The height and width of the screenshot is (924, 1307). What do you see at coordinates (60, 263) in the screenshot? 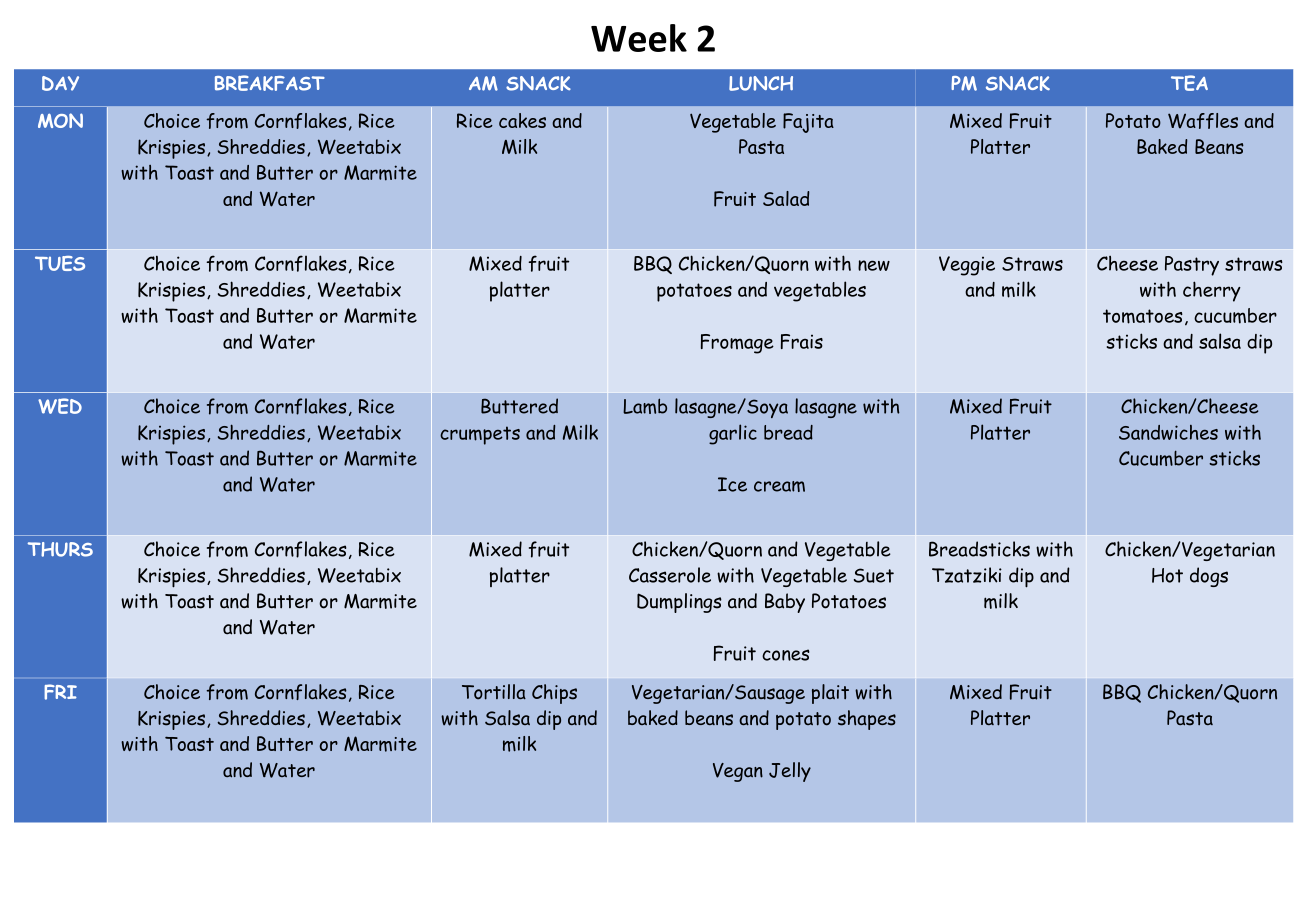
I see `TUES` at bounding box center [60, 263].
